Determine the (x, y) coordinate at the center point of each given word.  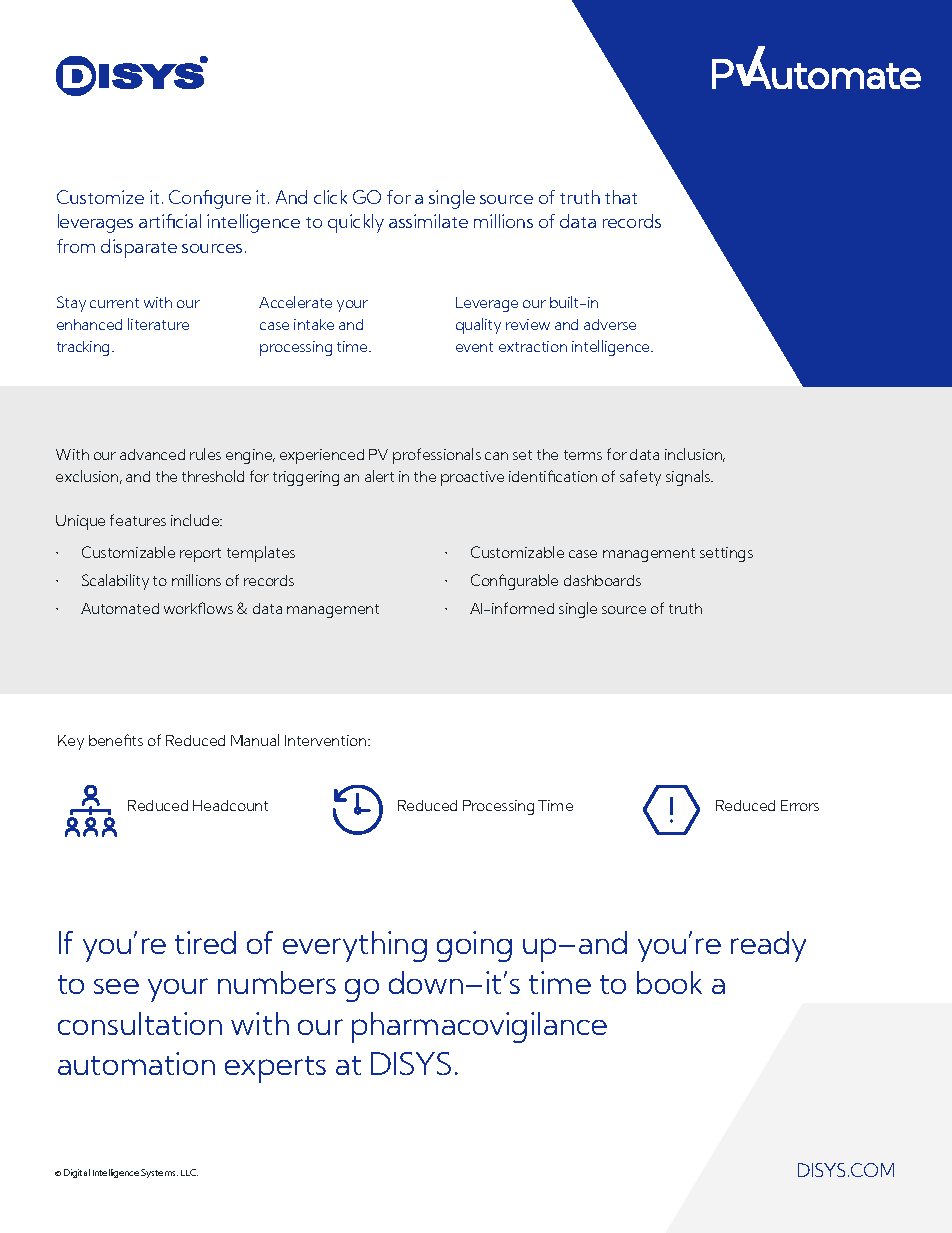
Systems (159, 1173)
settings (726, 554)
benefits (116, 740)
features (138, 520)
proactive (472, 478)
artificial (170, 221)
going (474, 946)
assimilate (428, 221)
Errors (800, 805)
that (621, 197)
